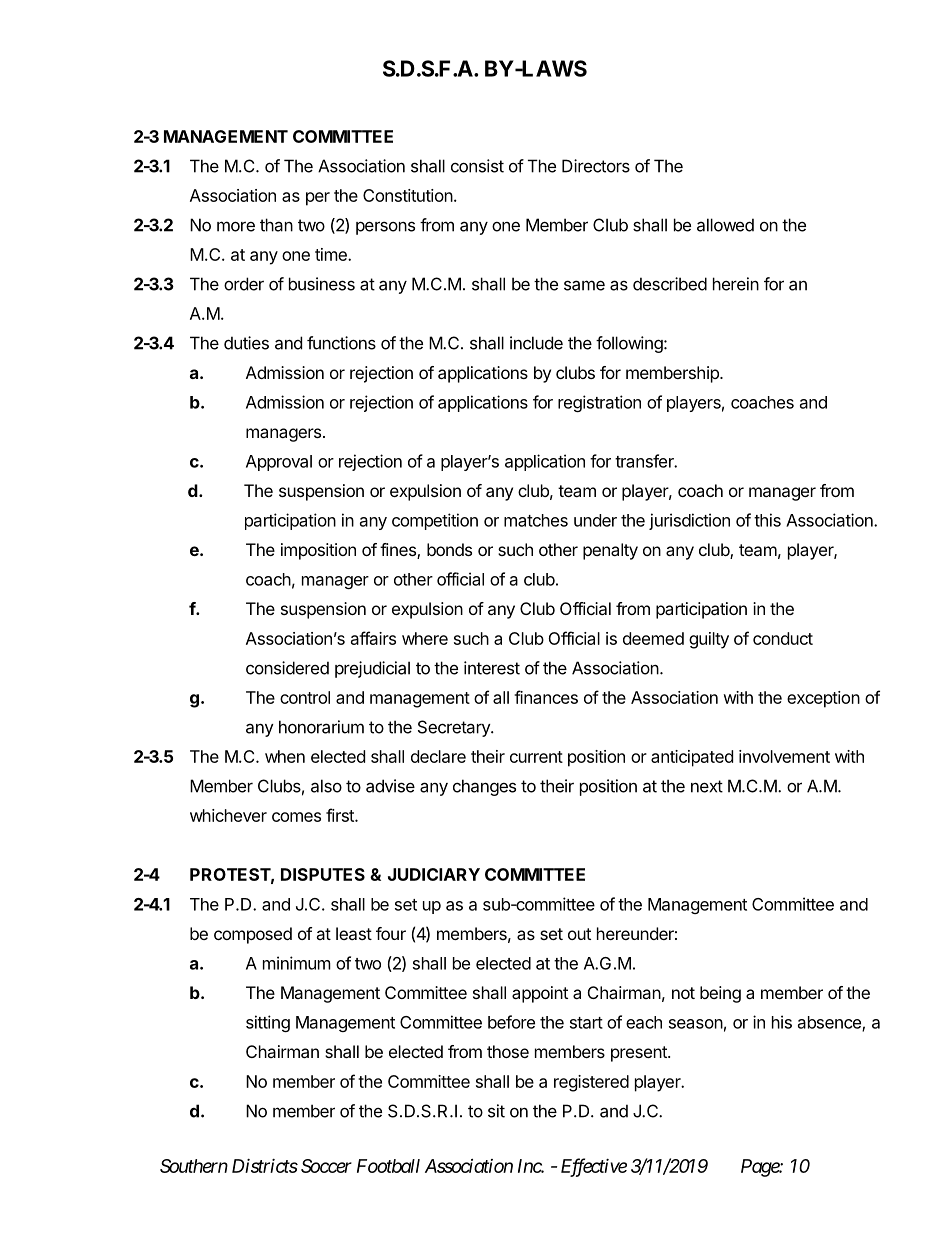 The height and width of the page is (1233, 952). I want to click on next, so click(707, 786).
